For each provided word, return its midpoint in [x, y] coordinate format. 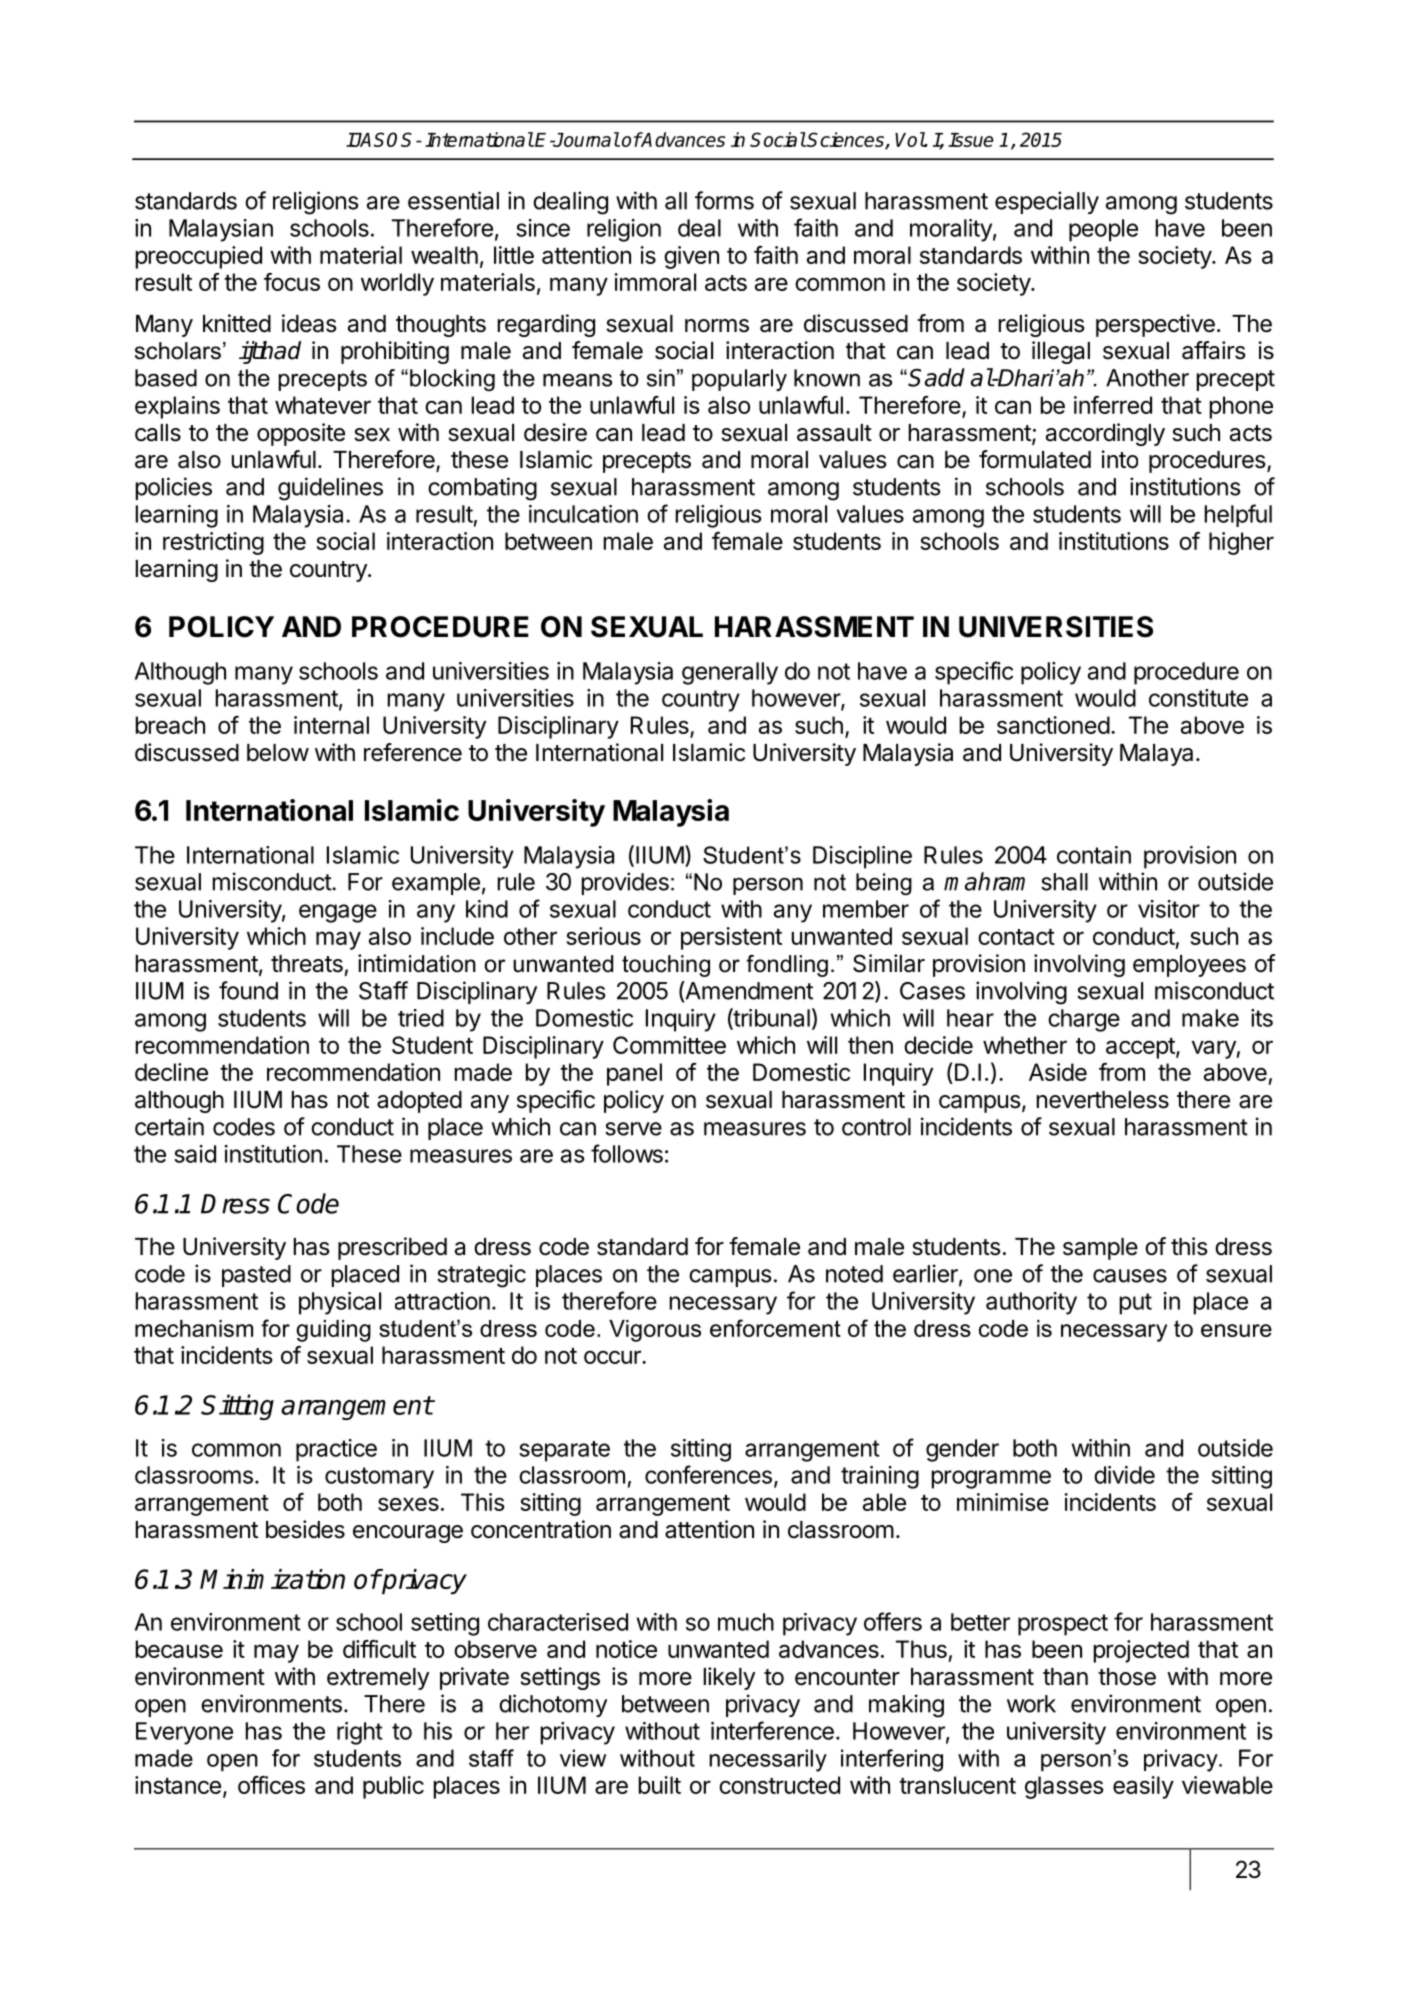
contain [1094, 855]
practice [336, 1450]
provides [625, 883]
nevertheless [1103, 1100]
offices [271, 1785]
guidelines [330, 489]
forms [724, 200]
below [278, 753]
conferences [708, 1474]
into [1119, 459]
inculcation [583, 514]
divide [1124, 1475]
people [1103, 230]
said [195, 1154]
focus [292, 282]
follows [627, 1153]
